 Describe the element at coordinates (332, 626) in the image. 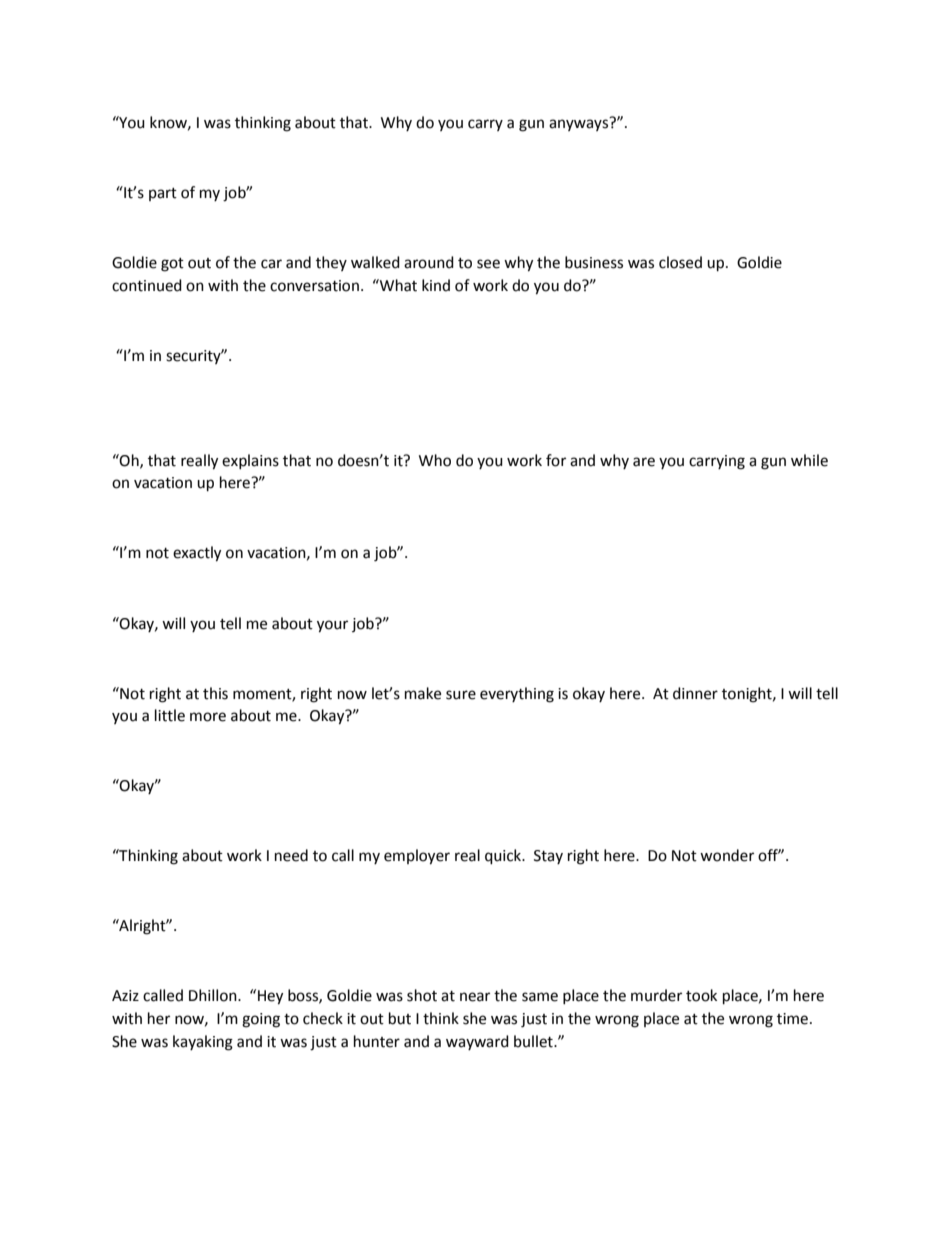

I see `your` at that location.
